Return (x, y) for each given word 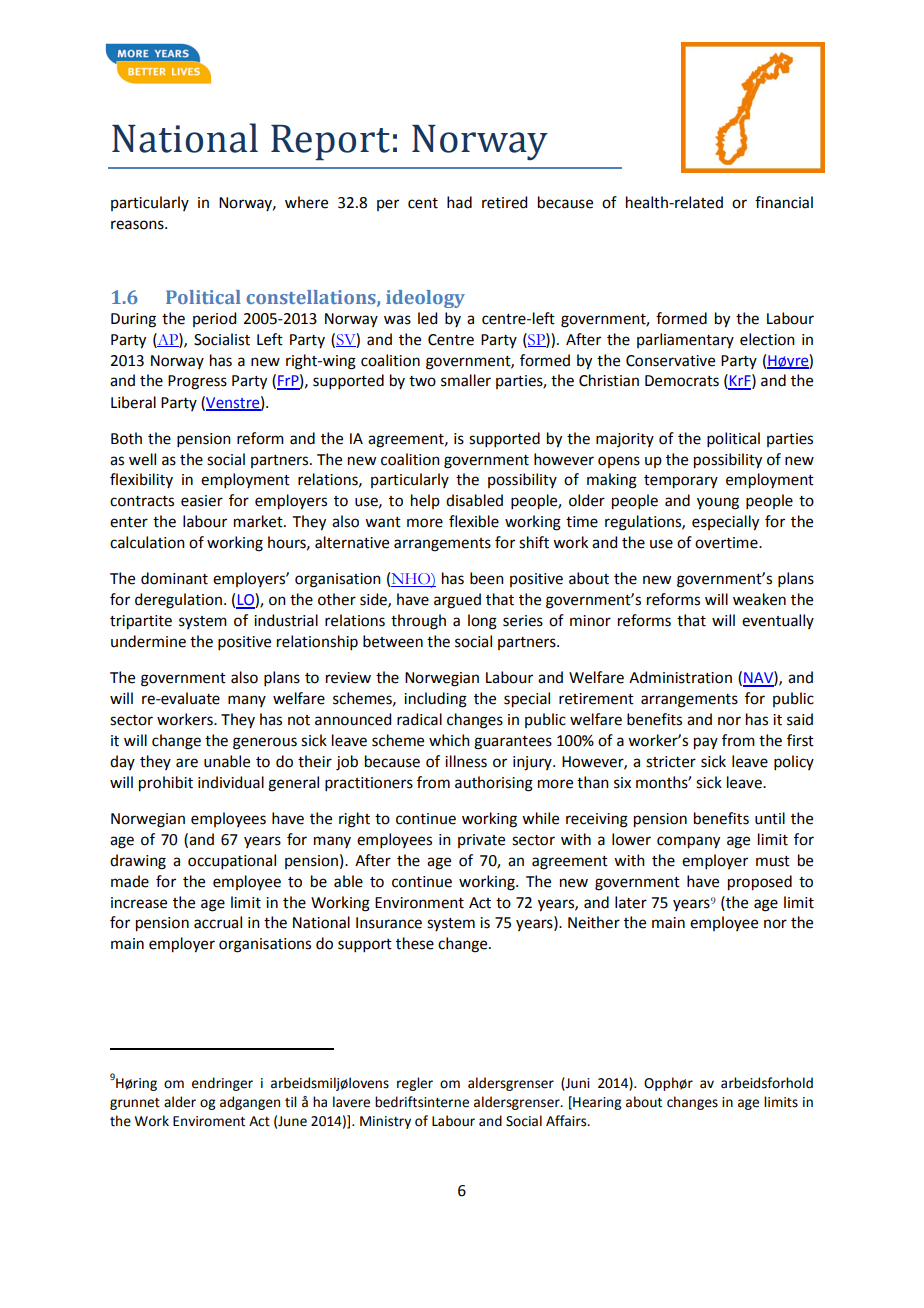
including (435, 700)
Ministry (385, 1122)
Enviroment (209, 1121)
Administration (680, 677)
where (306, 202)
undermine (148, 641)
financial (784, 202)
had (459, 202)
